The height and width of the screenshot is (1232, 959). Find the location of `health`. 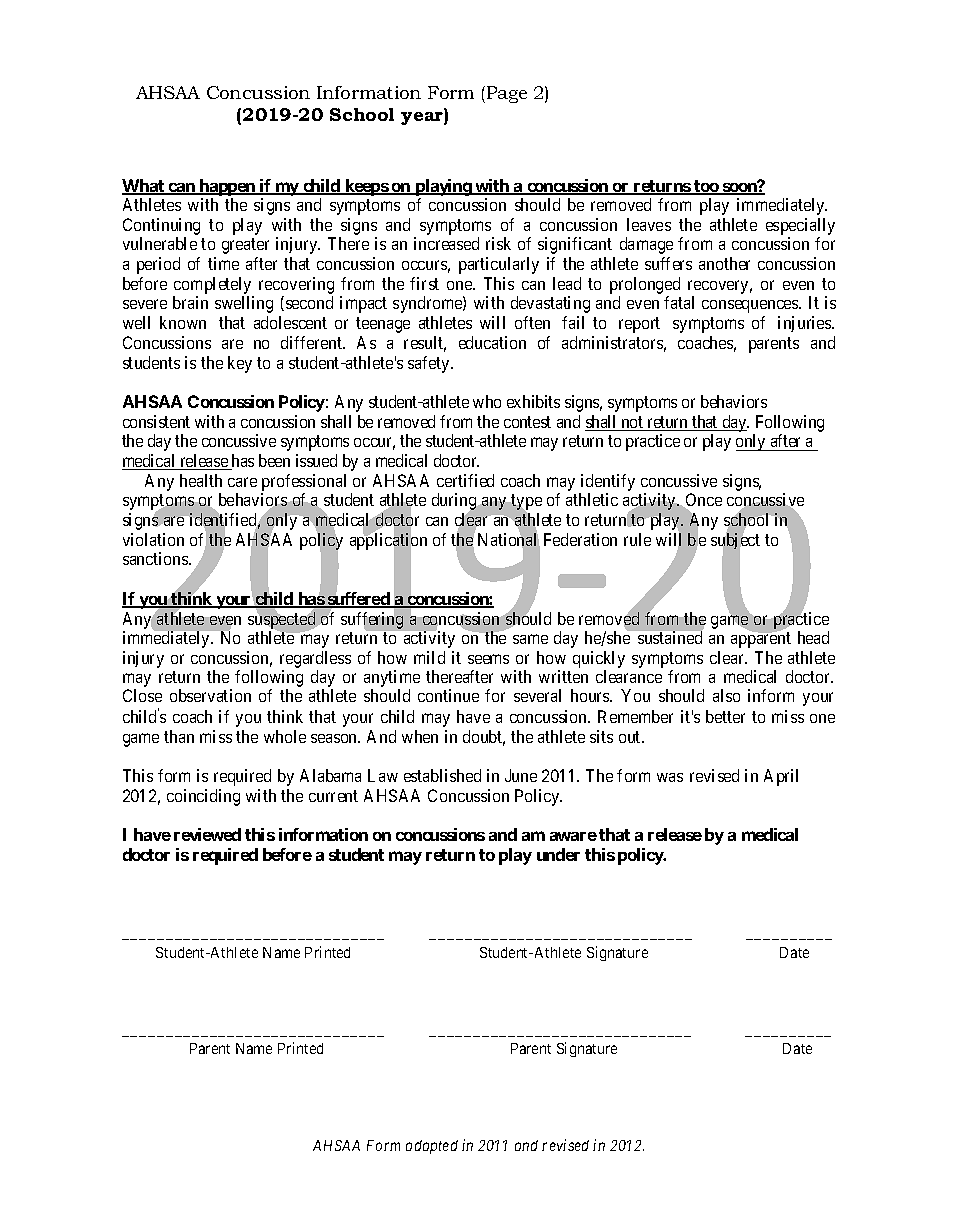

health is located at coordinates (201, 480).
